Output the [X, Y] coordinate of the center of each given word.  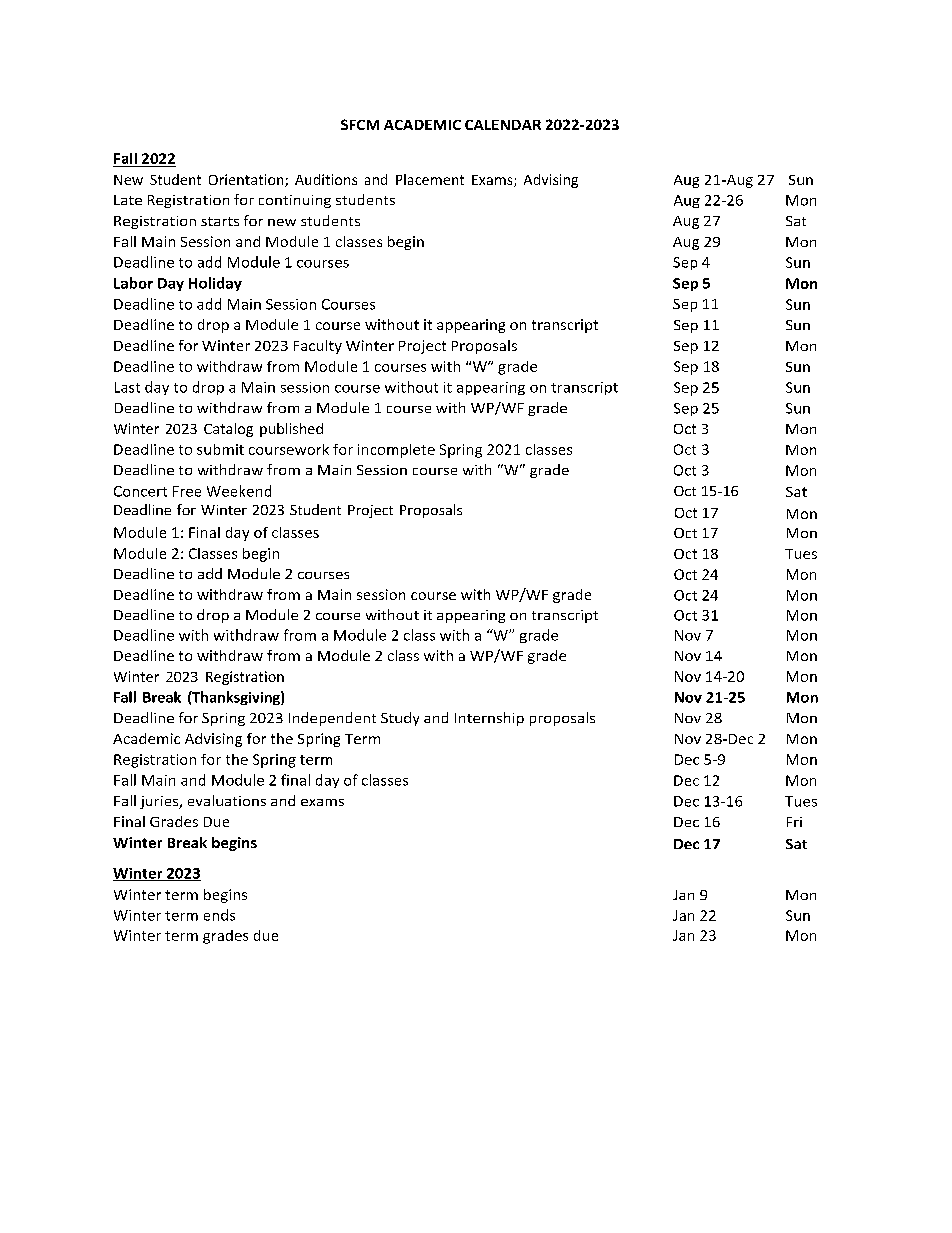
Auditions [326, 179]
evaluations [227, 800]
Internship [489, 719]
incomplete [396, 451]
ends [219, 915]
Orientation [247, 180]
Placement [430, 179]
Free [187, 491]
